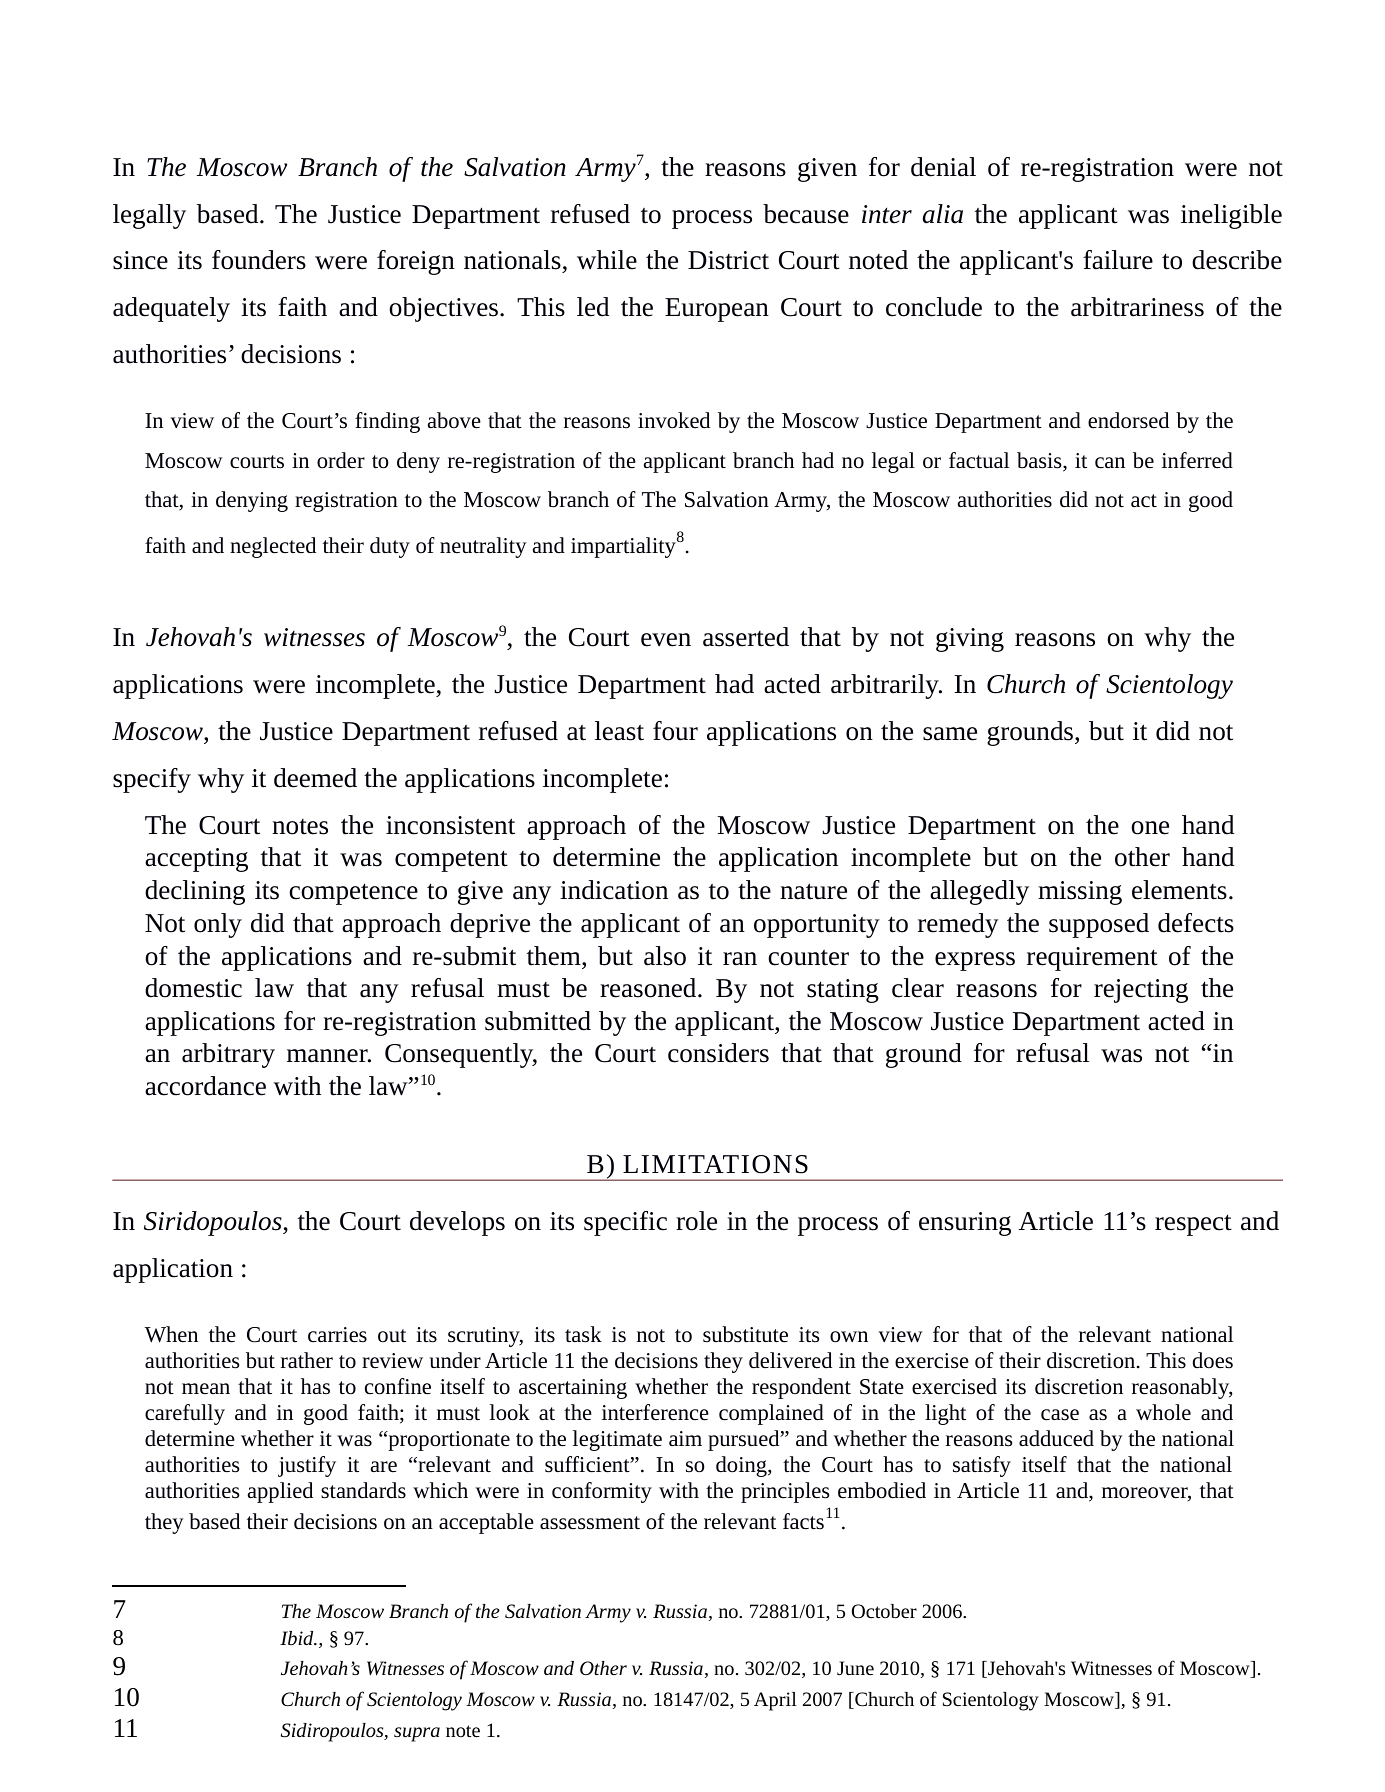 The height and width of the screenshot is (1792, 1385). I want to click on does, so click(1213, 1360).
